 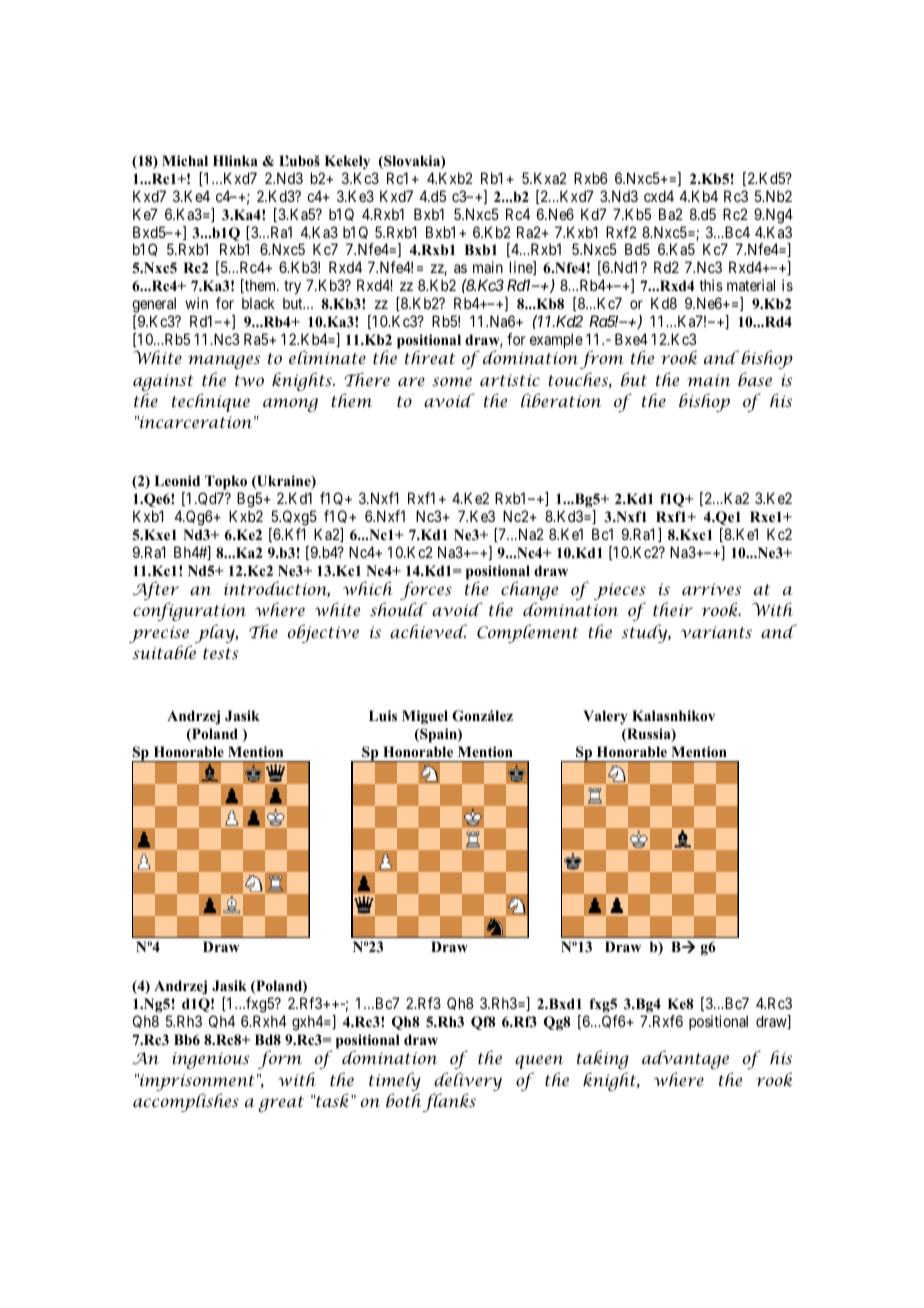 I want to click on Miguel, so click(x=425, y=717).
